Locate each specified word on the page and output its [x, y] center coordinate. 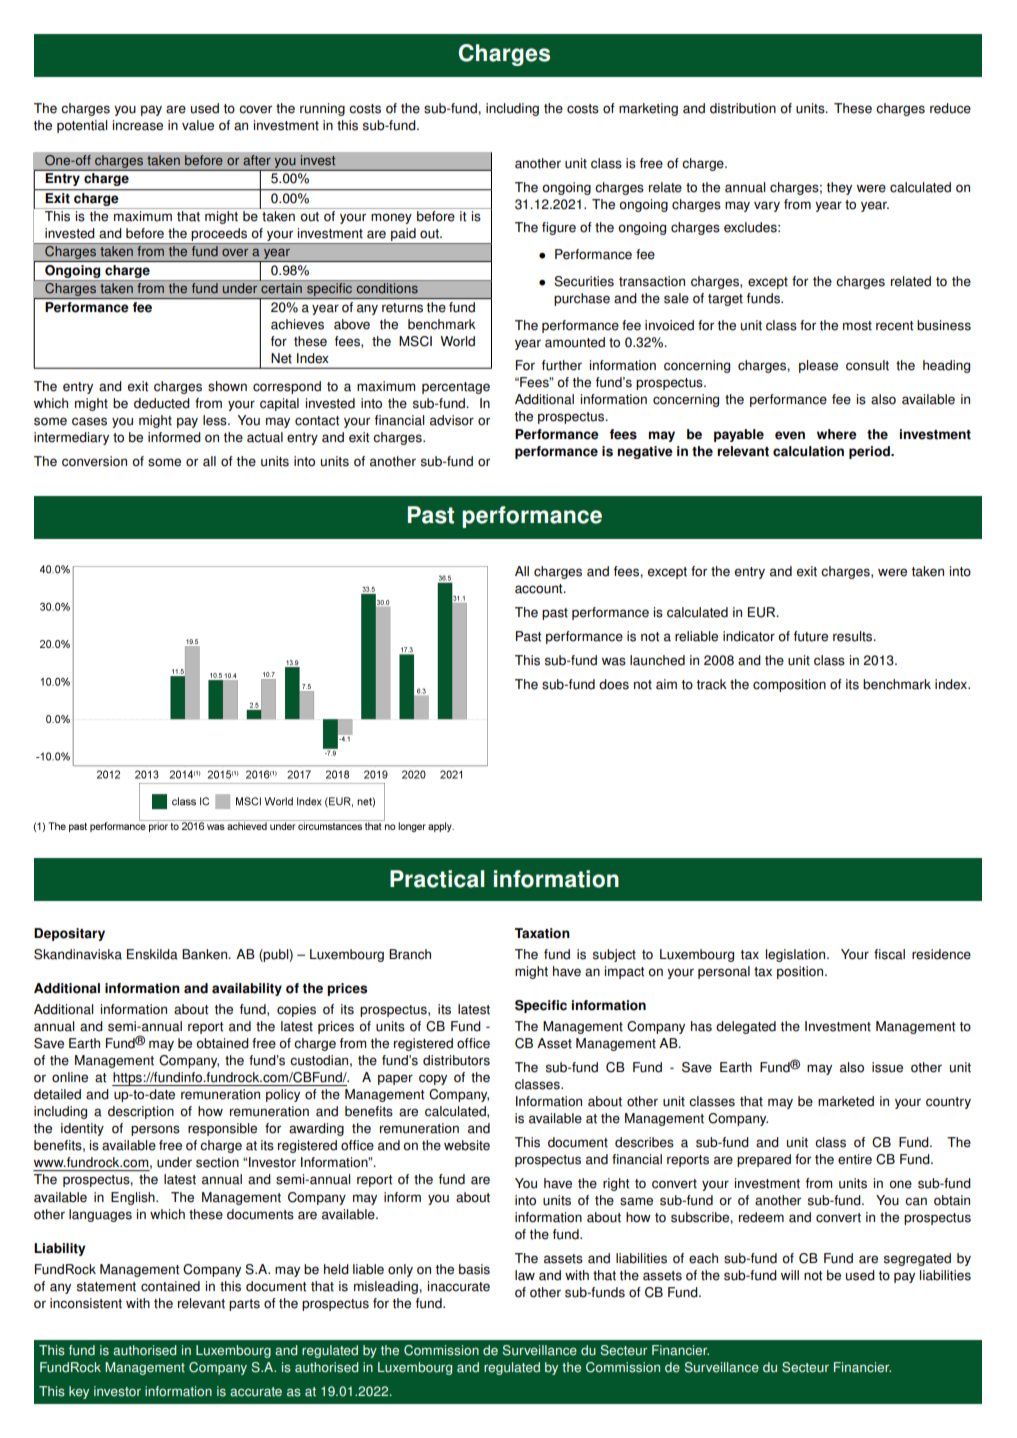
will [790, 1275]
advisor [452, 420]
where [837, 434]
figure [559, 228]
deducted [162, 403]
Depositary [69, 934]
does [614, 684]
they [839, 188]
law [525, 1275]
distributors [456, 1060]
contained [170, 1286]
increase [138, 125]
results [854, 636]
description [141, 1112]
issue [887, 1067]
